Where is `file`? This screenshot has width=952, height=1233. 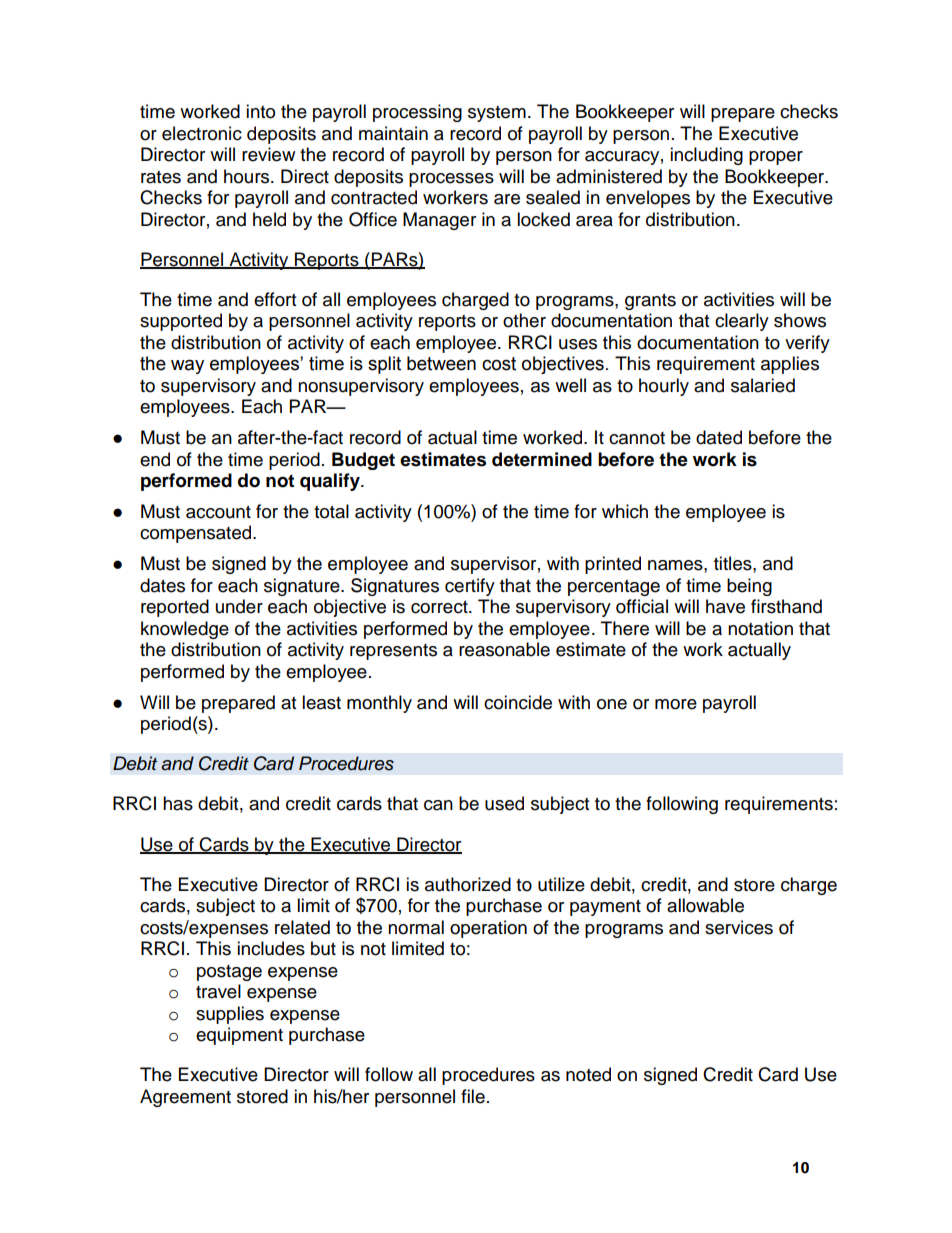
file is located at coordinates (473, 1096).
